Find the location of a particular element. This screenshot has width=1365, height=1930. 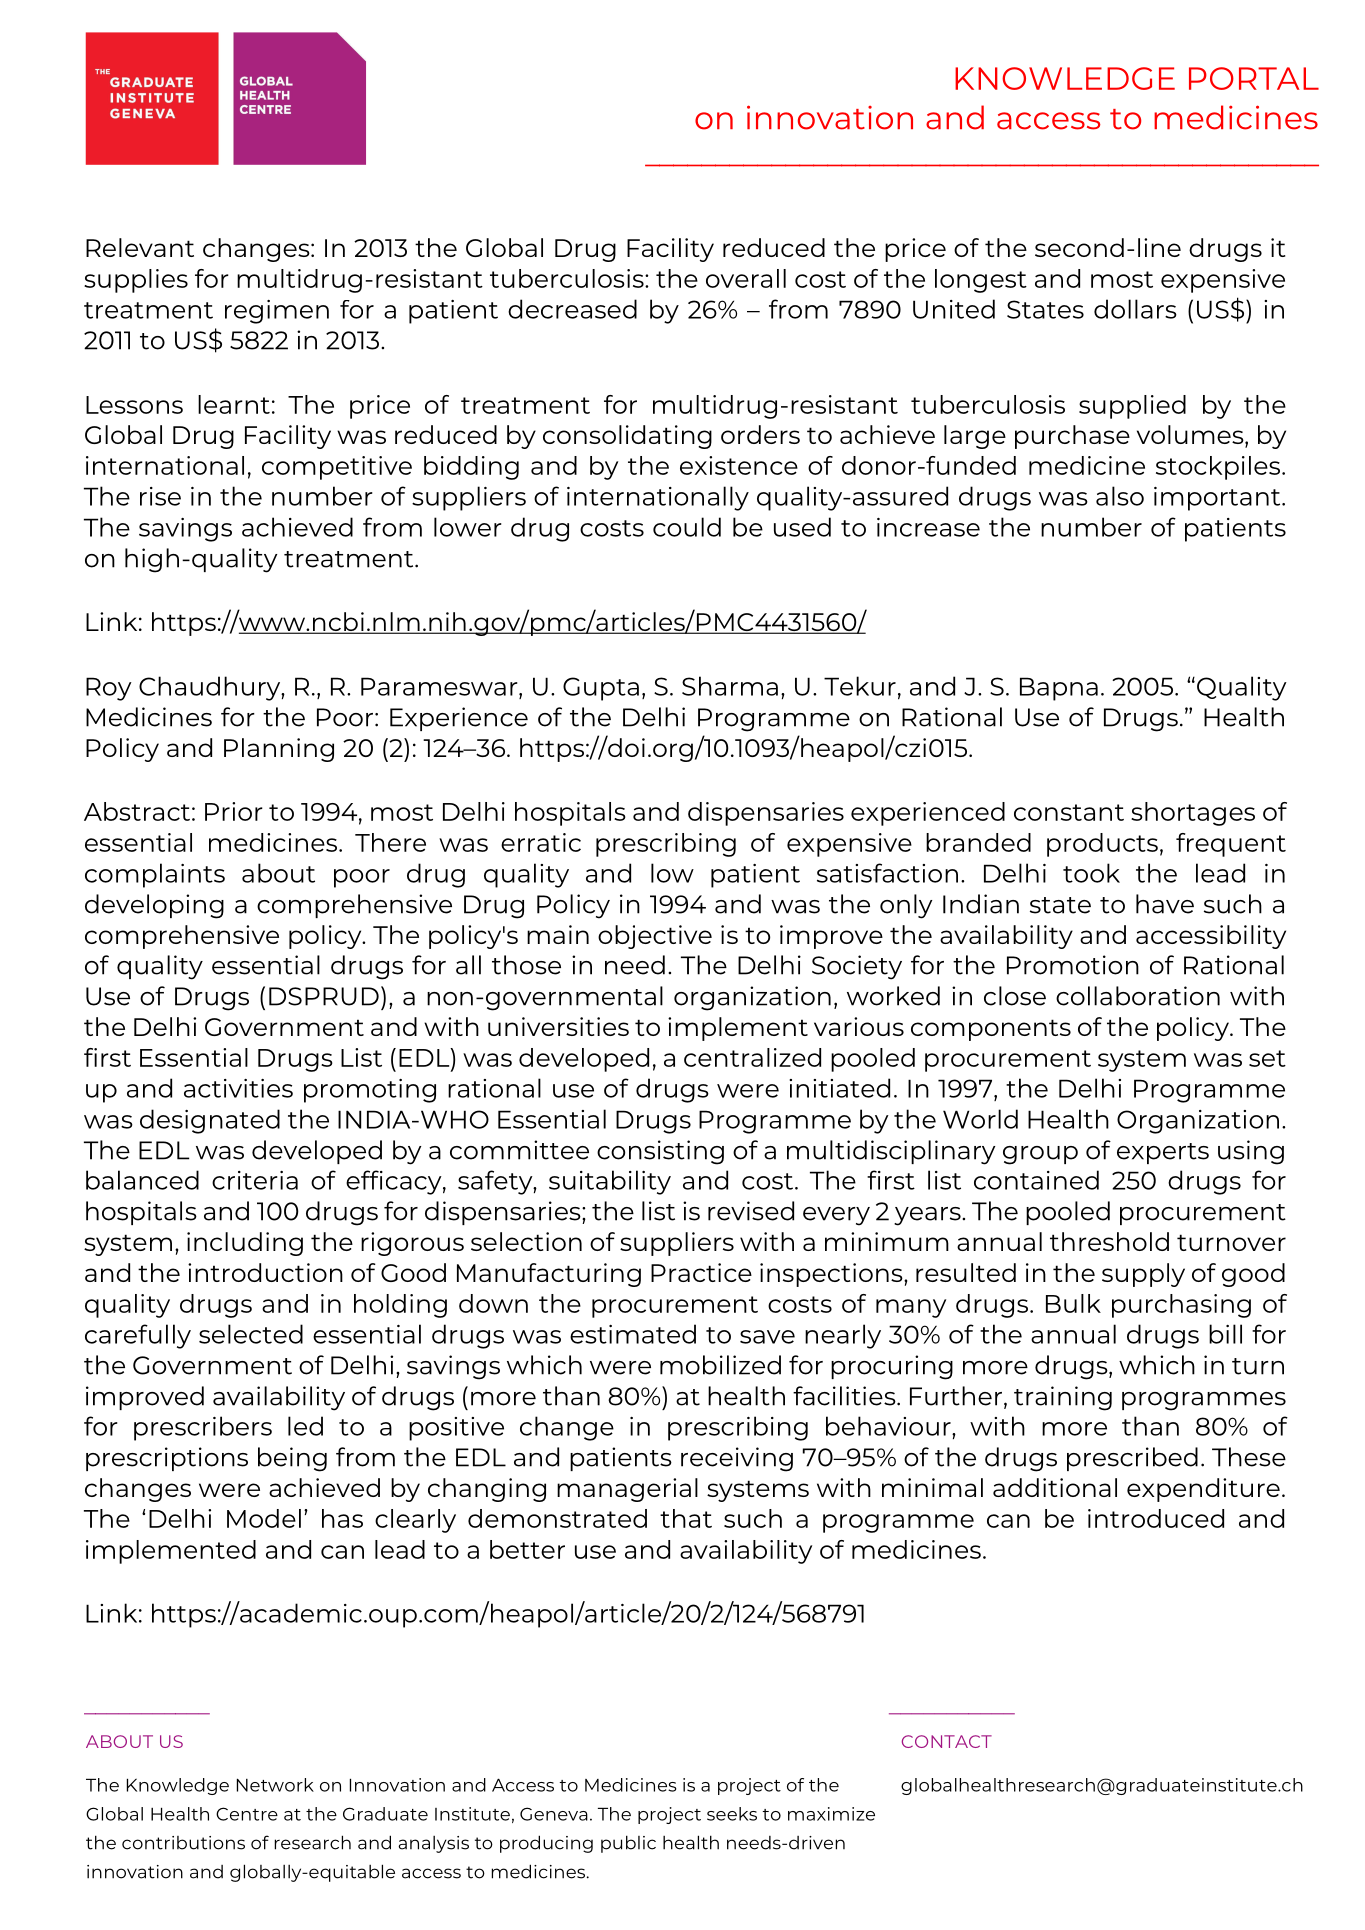

PORTAL is located at coordinates (1254, 78).
